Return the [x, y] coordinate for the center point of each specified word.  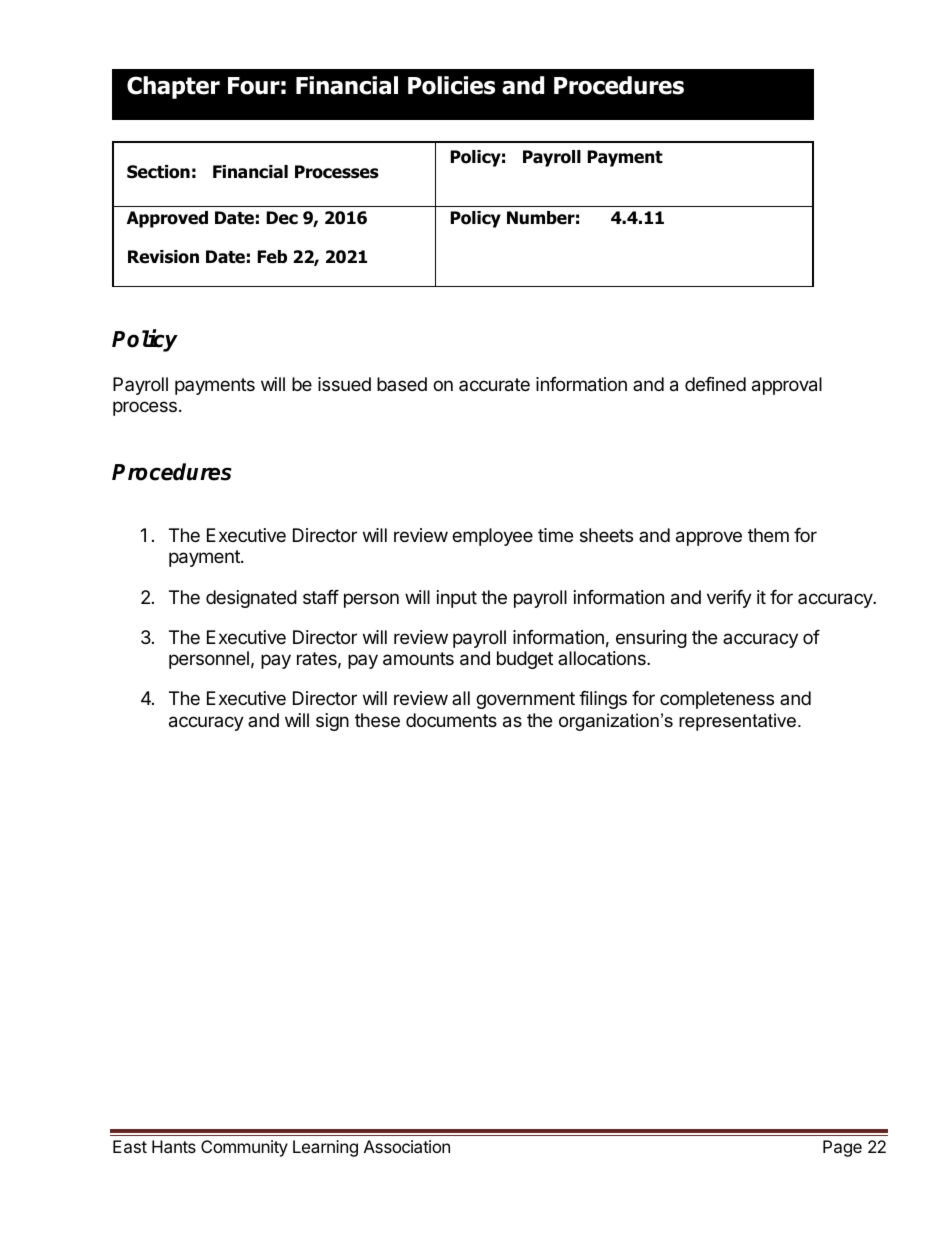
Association [407, 1146]
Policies [451, 85]
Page [842, 1148]
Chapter [173, 87]
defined [715, 384]
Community [244, 1148]
